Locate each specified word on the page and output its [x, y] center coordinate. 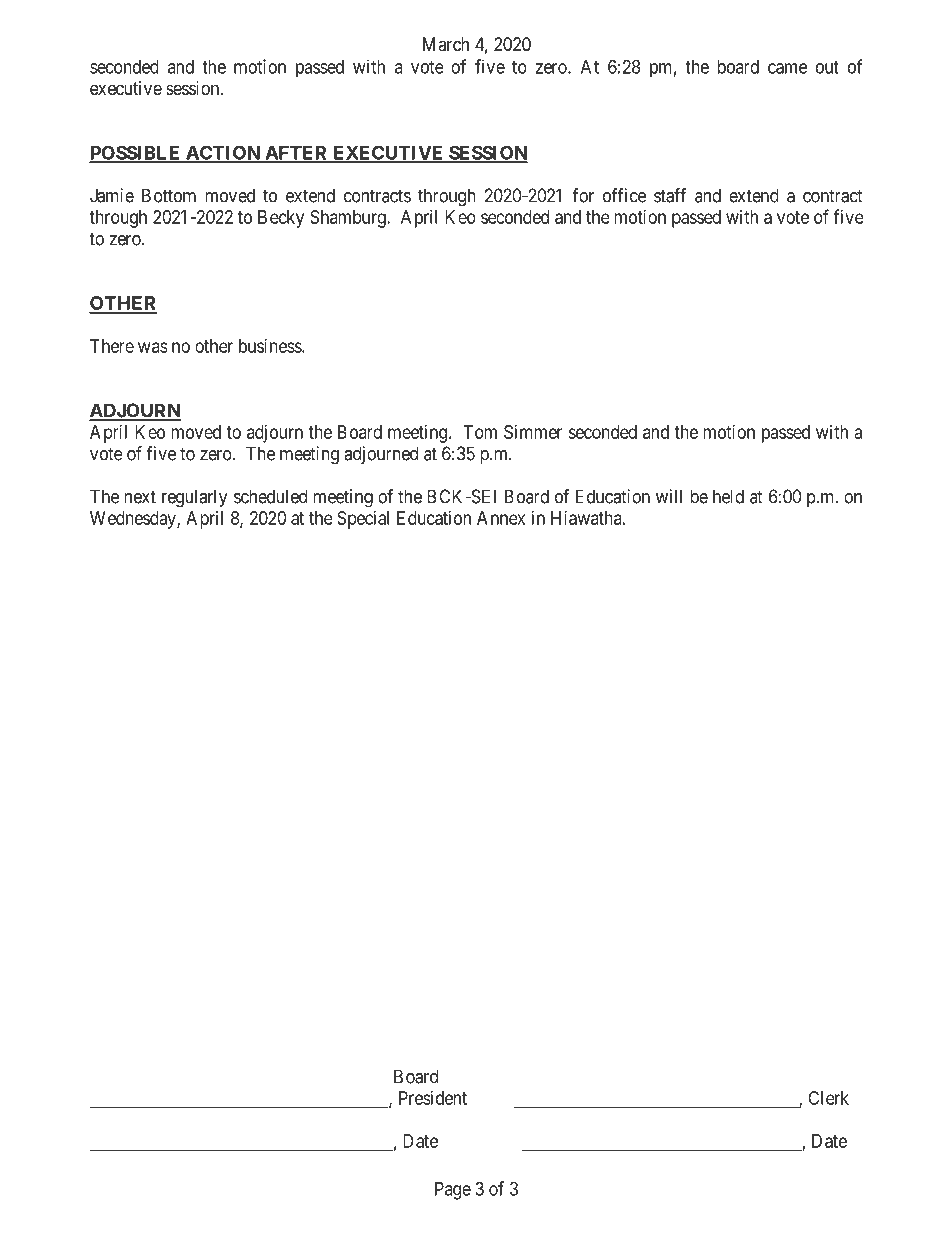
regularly [195, 498]
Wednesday [134, 520]
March [446, 44]
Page [453, 1191]
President [433, 1098]
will [669, 496]
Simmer [533, 432]
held [728, 496]
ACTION [222, 154]
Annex [501, 518]
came [787, 68]
